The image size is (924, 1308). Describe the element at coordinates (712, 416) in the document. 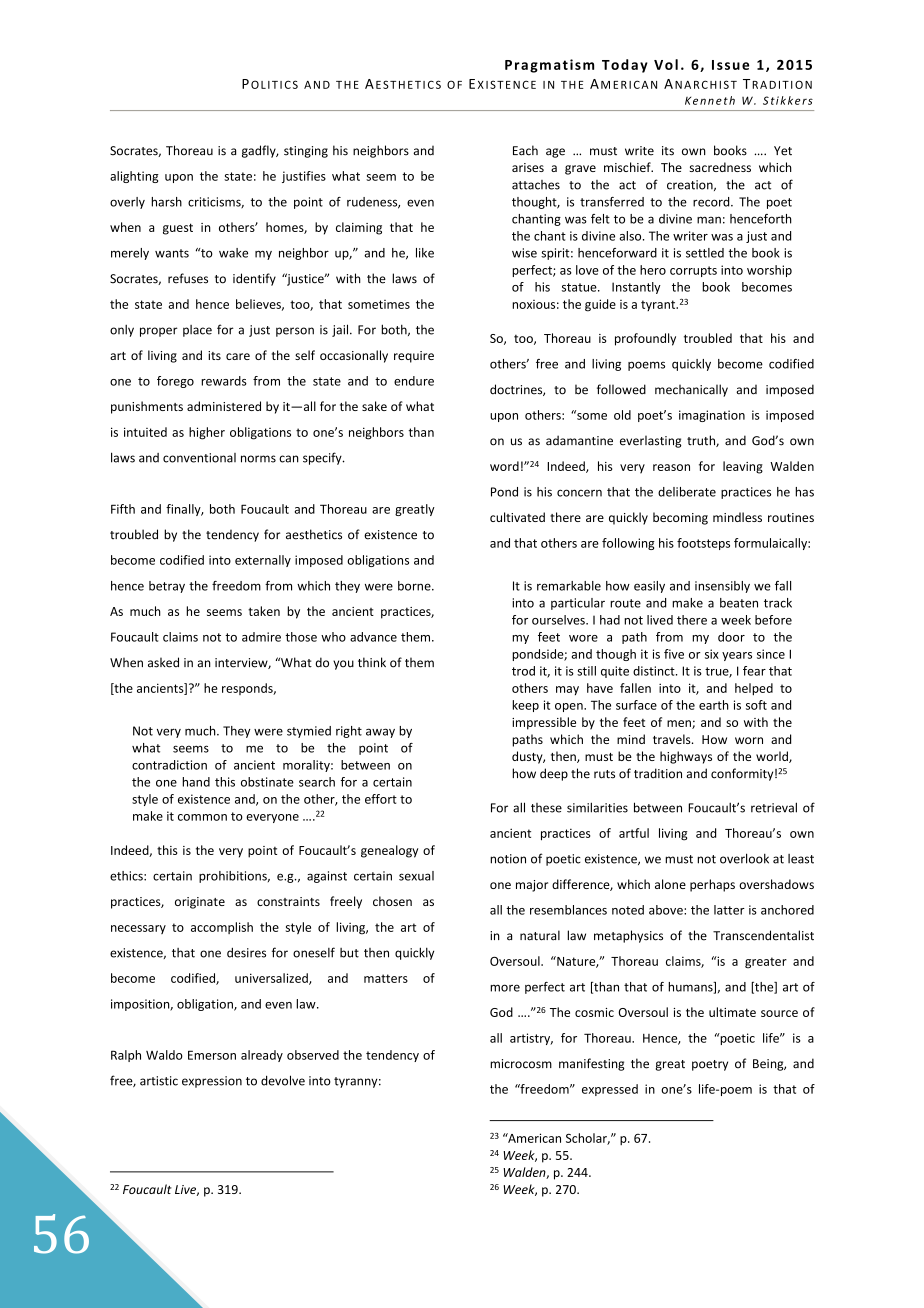

I see `imagination` at that location.
